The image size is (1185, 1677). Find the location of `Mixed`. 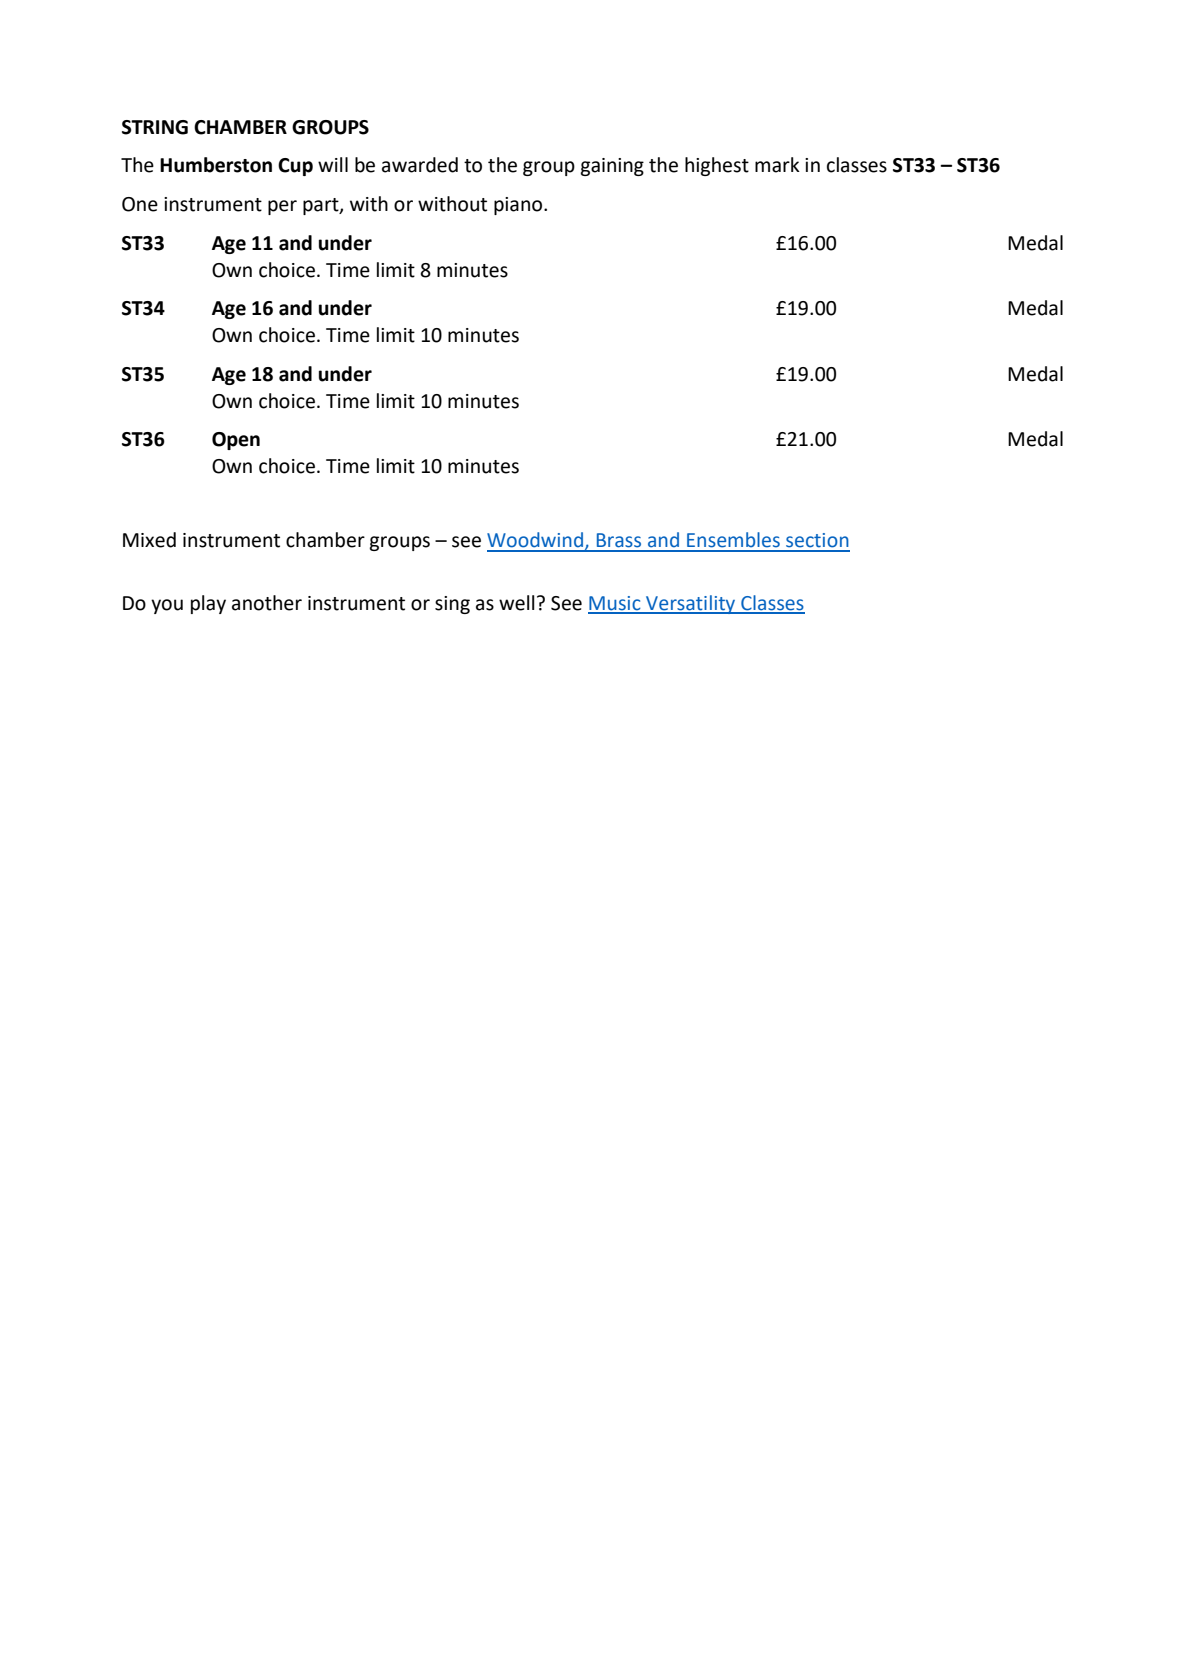

Mixed is located at coordinates (149, 540).
